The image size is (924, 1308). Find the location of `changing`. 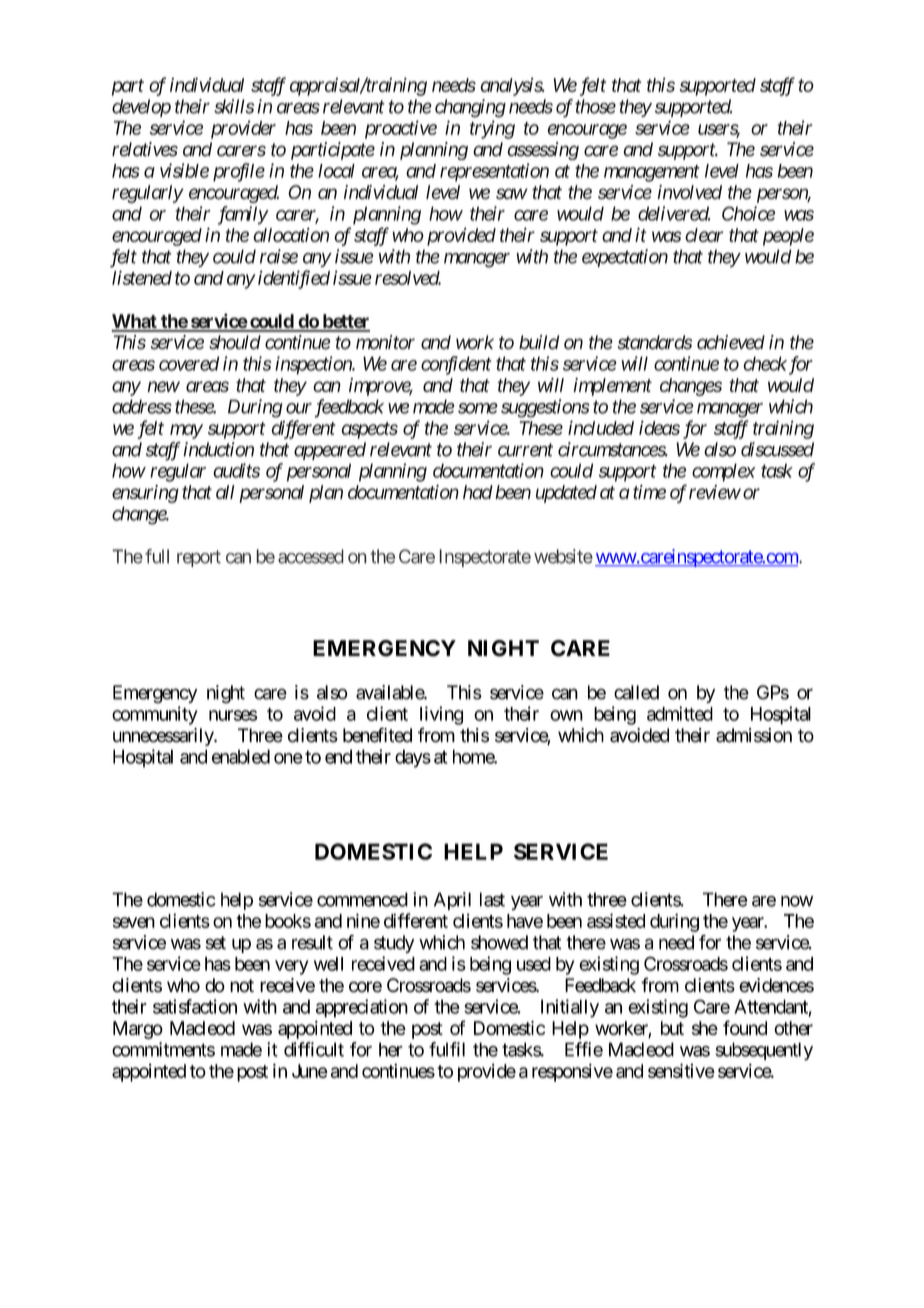

changing is located at coordinates (470, 108).
